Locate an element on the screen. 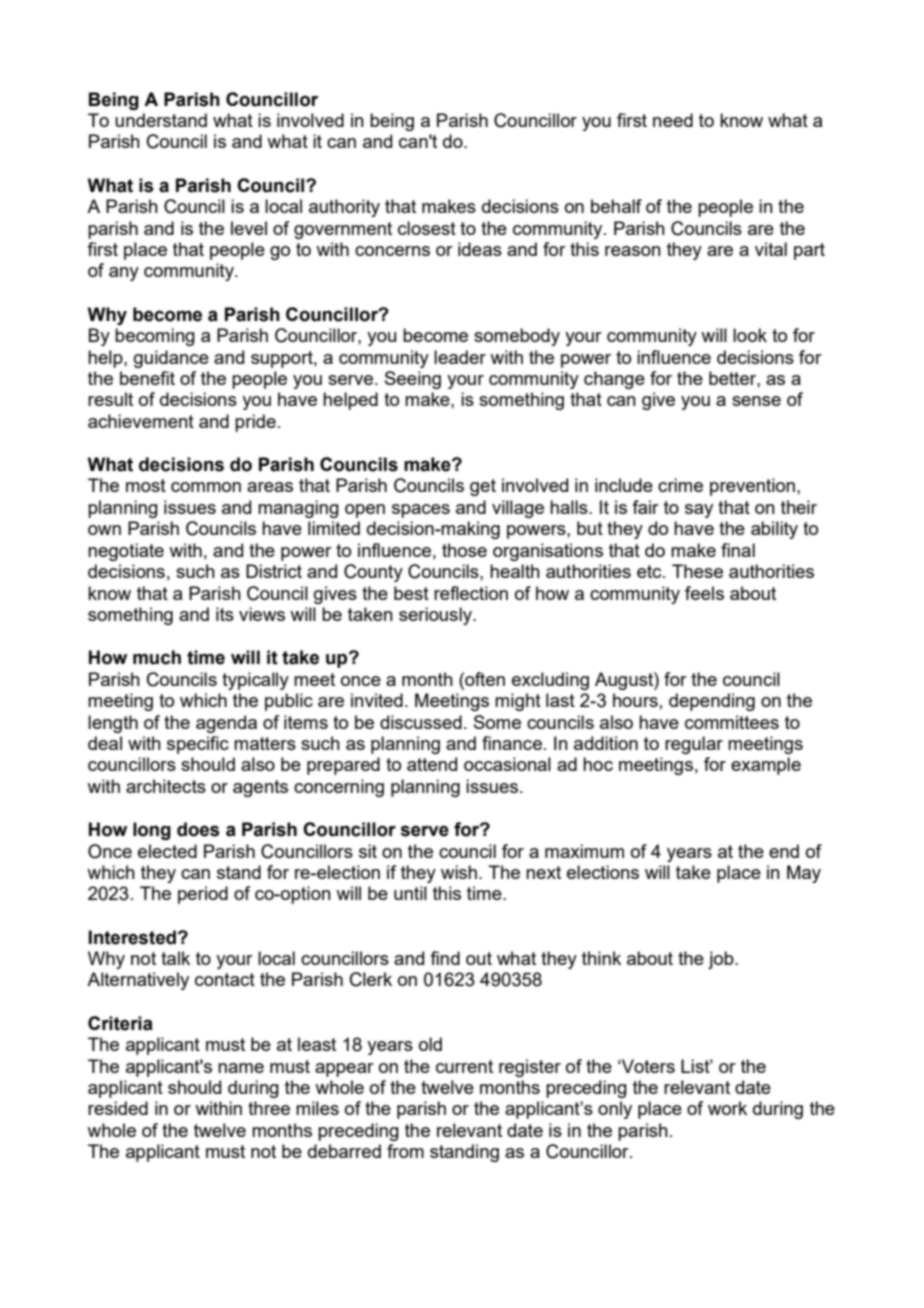 The image size is (924, 1308). attend is located at coordinates (432, 764).
